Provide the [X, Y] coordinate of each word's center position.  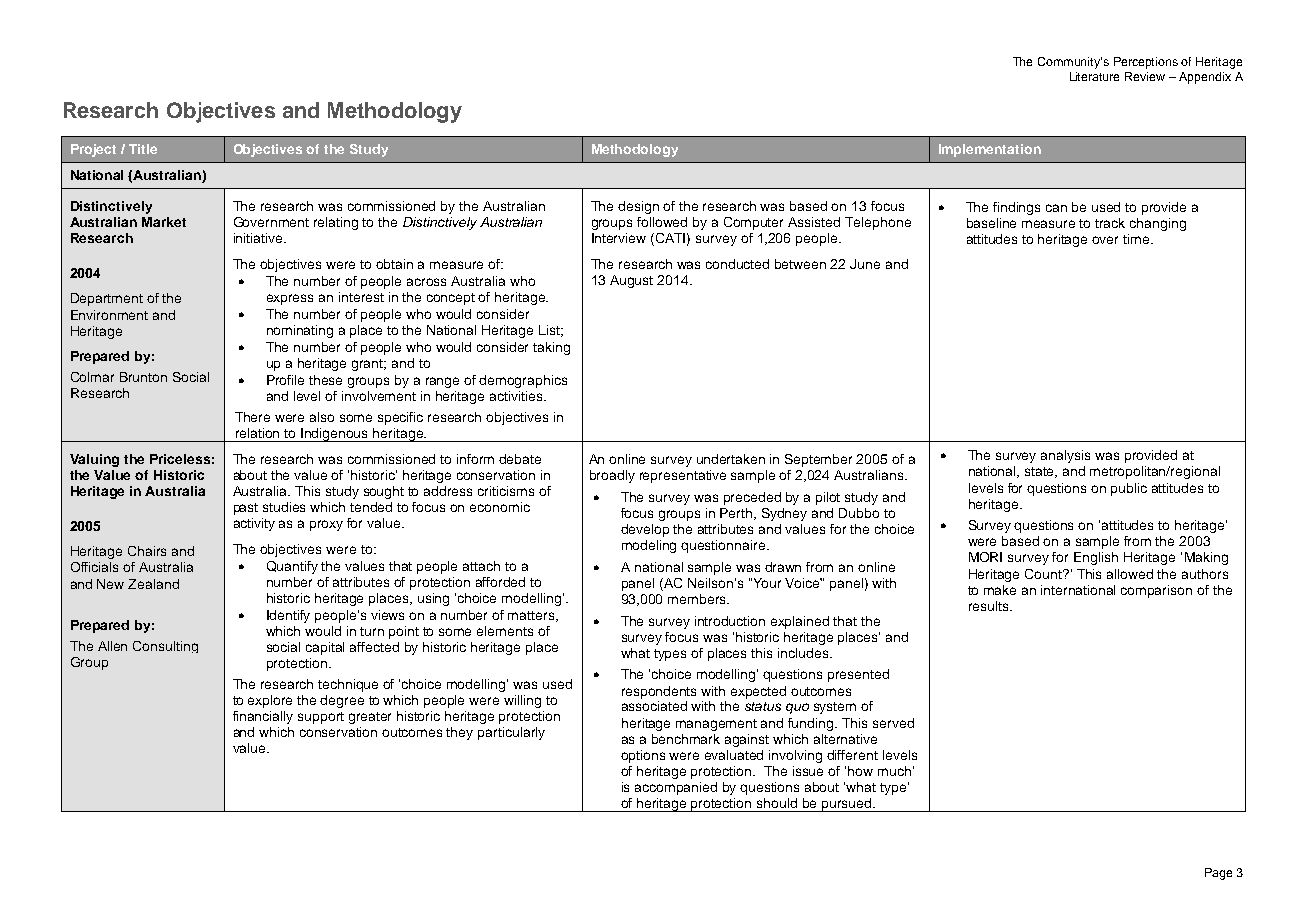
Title [143, 149]
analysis [1065, 456]
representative [683, 476]
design [638, 207]
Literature [1094, 76]
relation [257, 433]
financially [263, 717]
